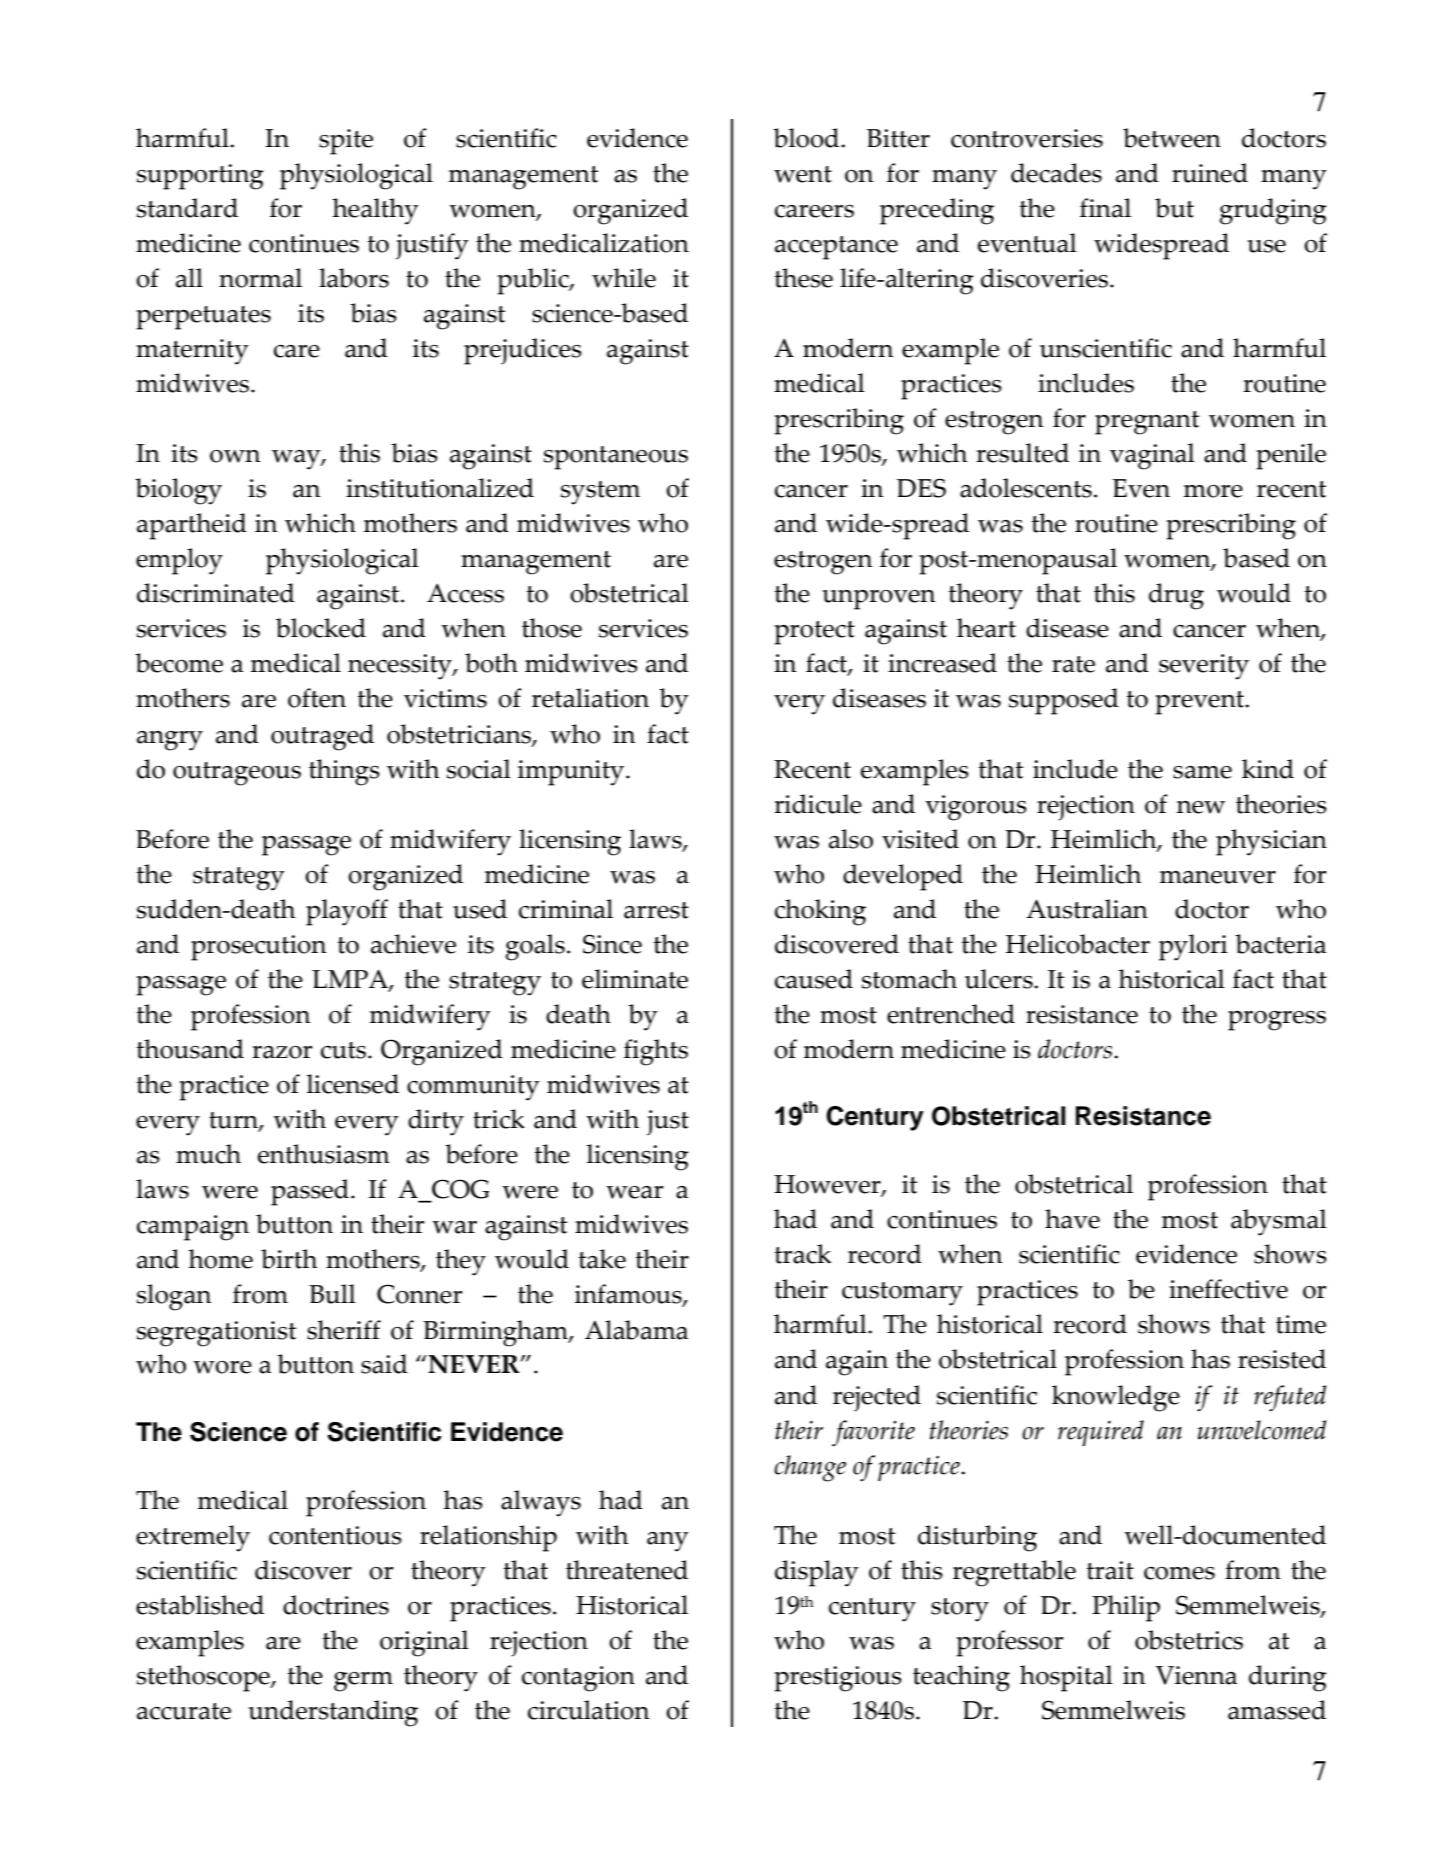 The width and height of the screenshot is (1446, 1871). What do you see at coordinates (346, 142) in the screenshot?
I see `spite` at bounding box center [346, 142].
